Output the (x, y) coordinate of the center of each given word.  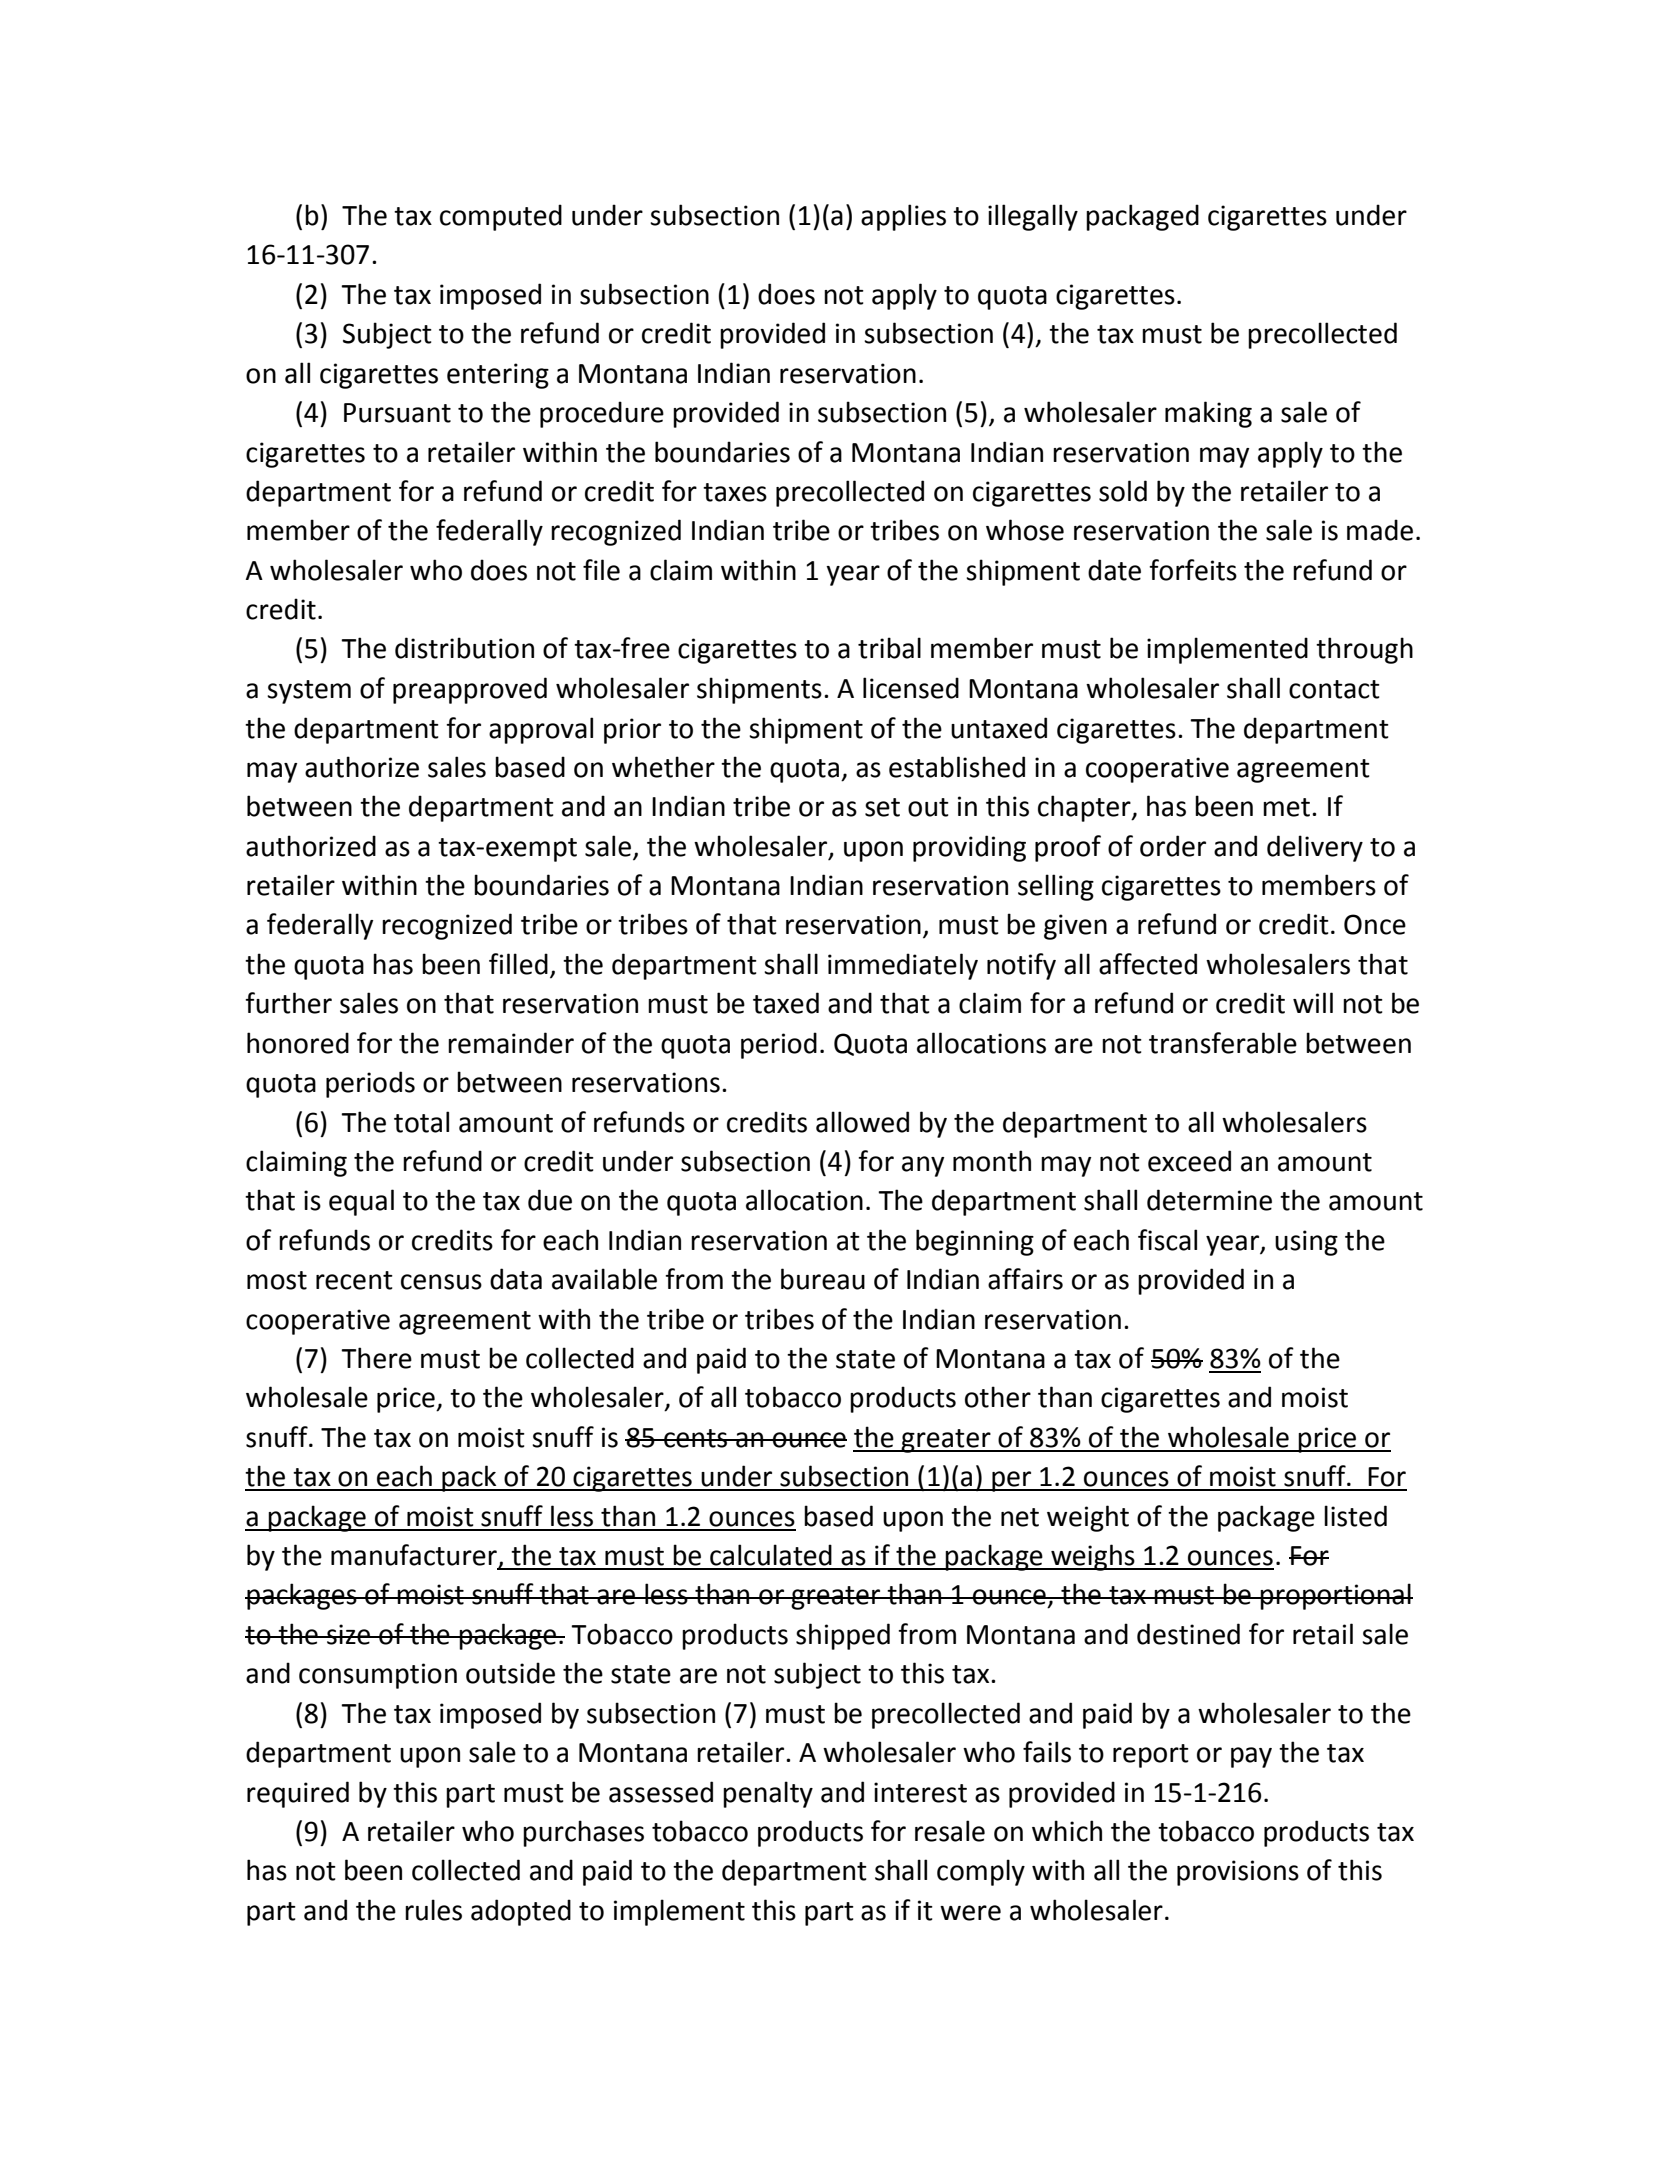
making (1208, 414)
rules (433, 1910)
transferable (1223, 1043)
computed (501, 217)
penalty (768, 1794)
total (421, 1122)
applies (903, 217)
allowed (862, 1122)
